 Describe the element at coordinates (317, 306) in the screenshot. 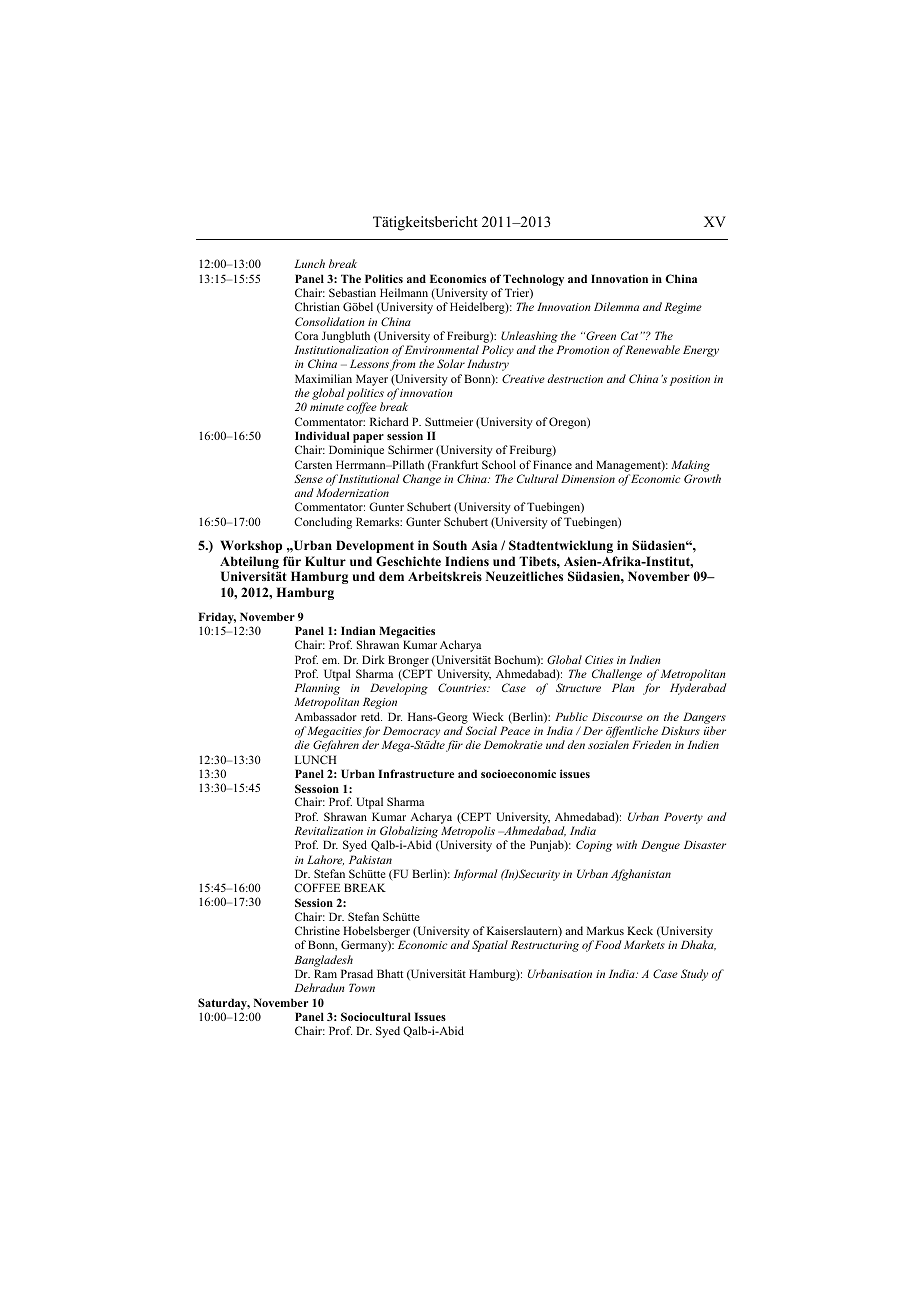

I see `Christian` at that location.
